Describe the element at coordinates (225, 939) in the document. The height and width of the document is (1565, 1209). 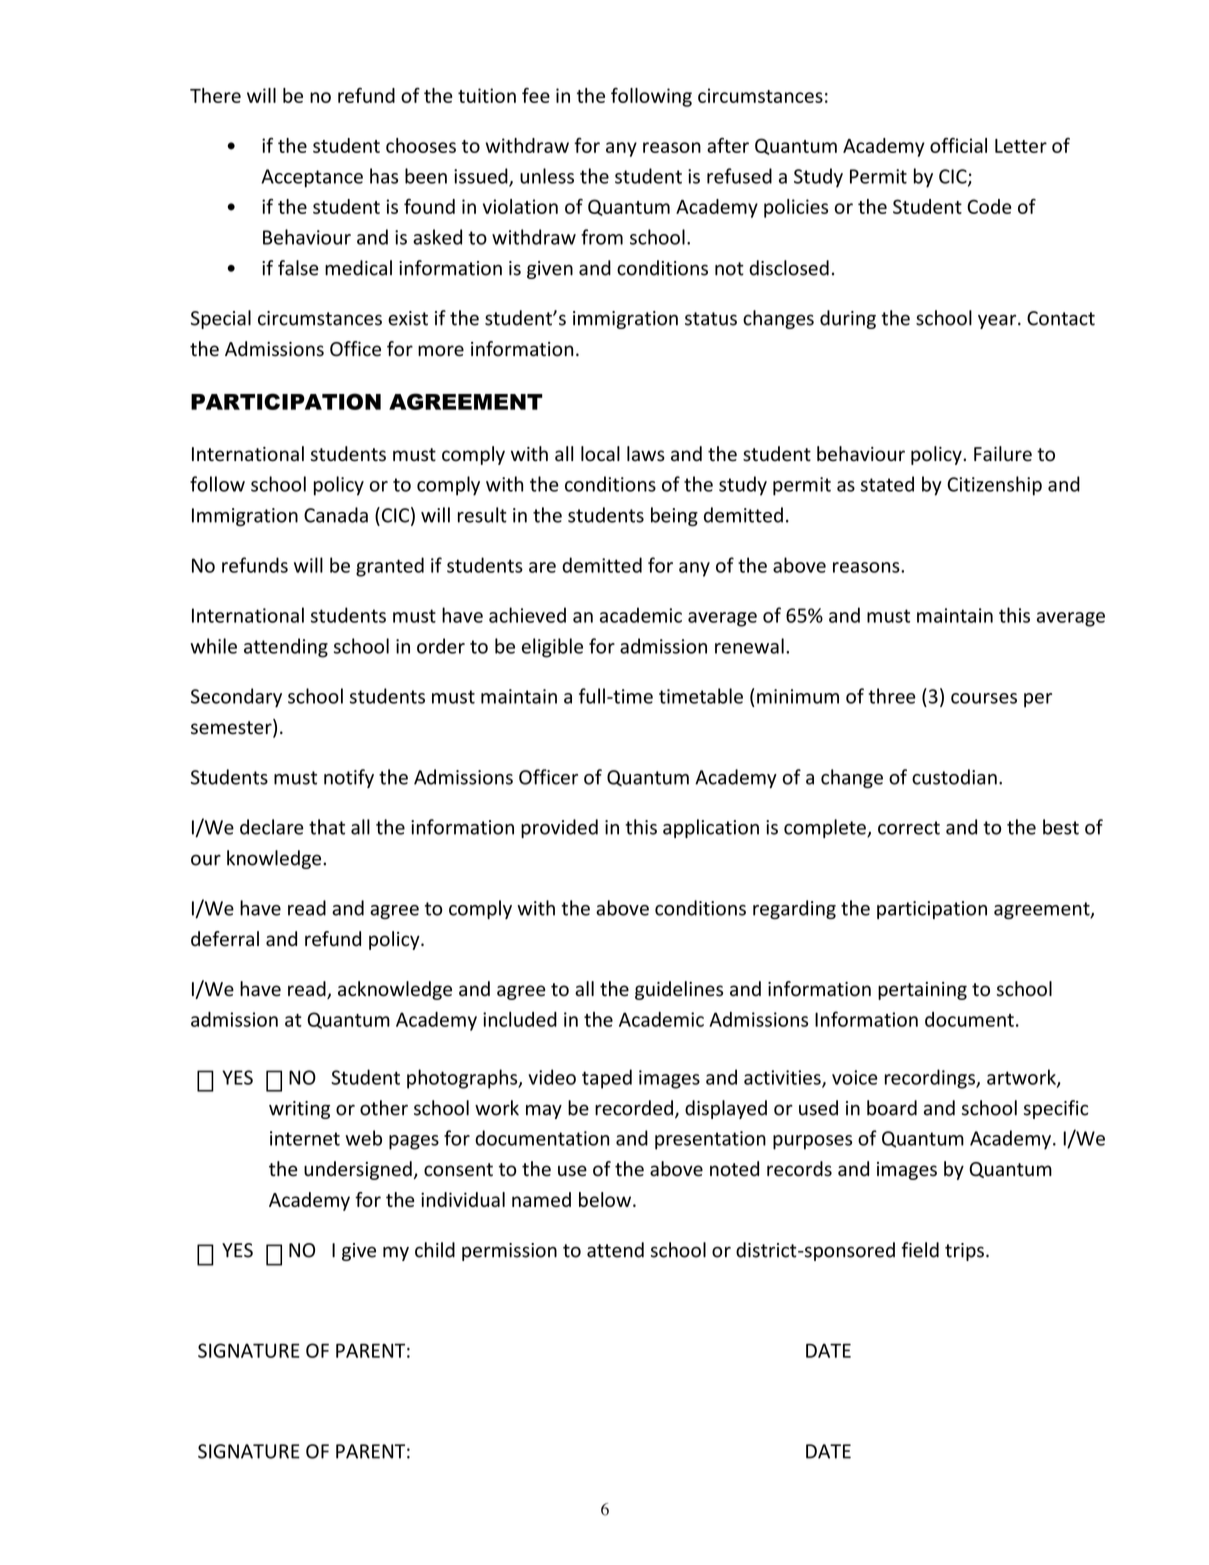
I see `deferral` at that location.
